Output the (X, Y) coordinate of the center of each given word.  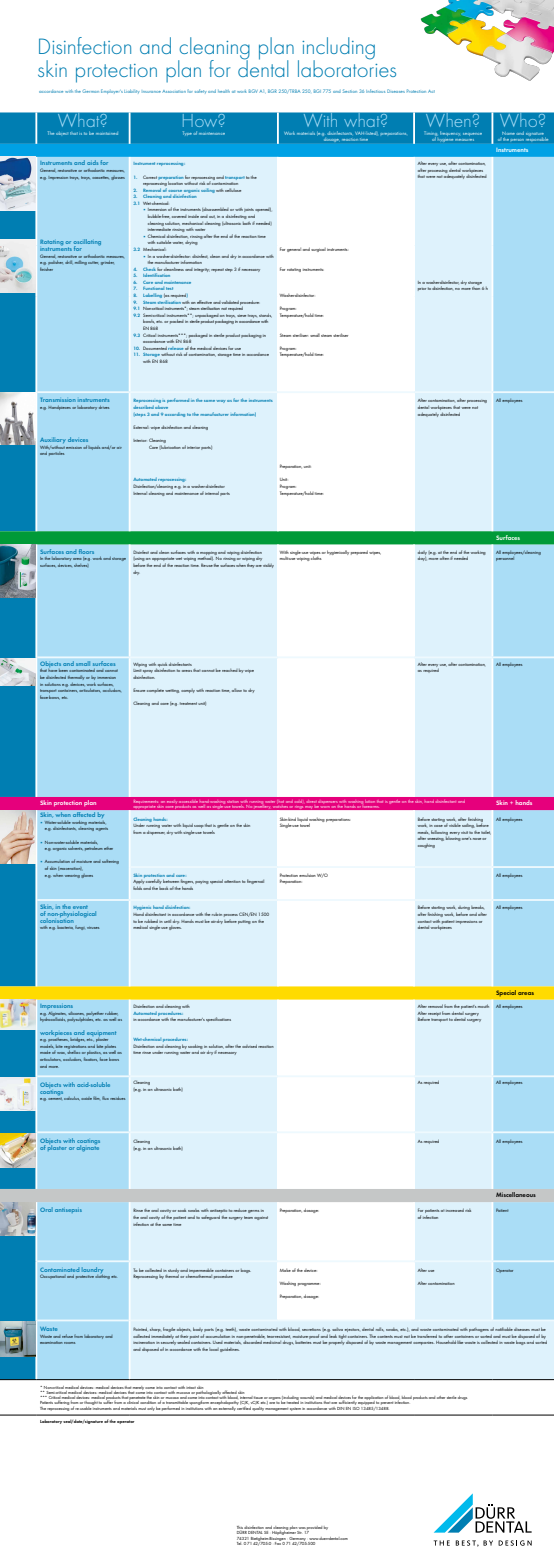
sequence (472, 134)
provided (314, 1529)
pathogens (479, 1330)
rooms (69, 1343)
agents (102, 829)
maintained (107, 133)
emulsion (307, 875)
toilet (486, 833)
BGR (272, 91)
